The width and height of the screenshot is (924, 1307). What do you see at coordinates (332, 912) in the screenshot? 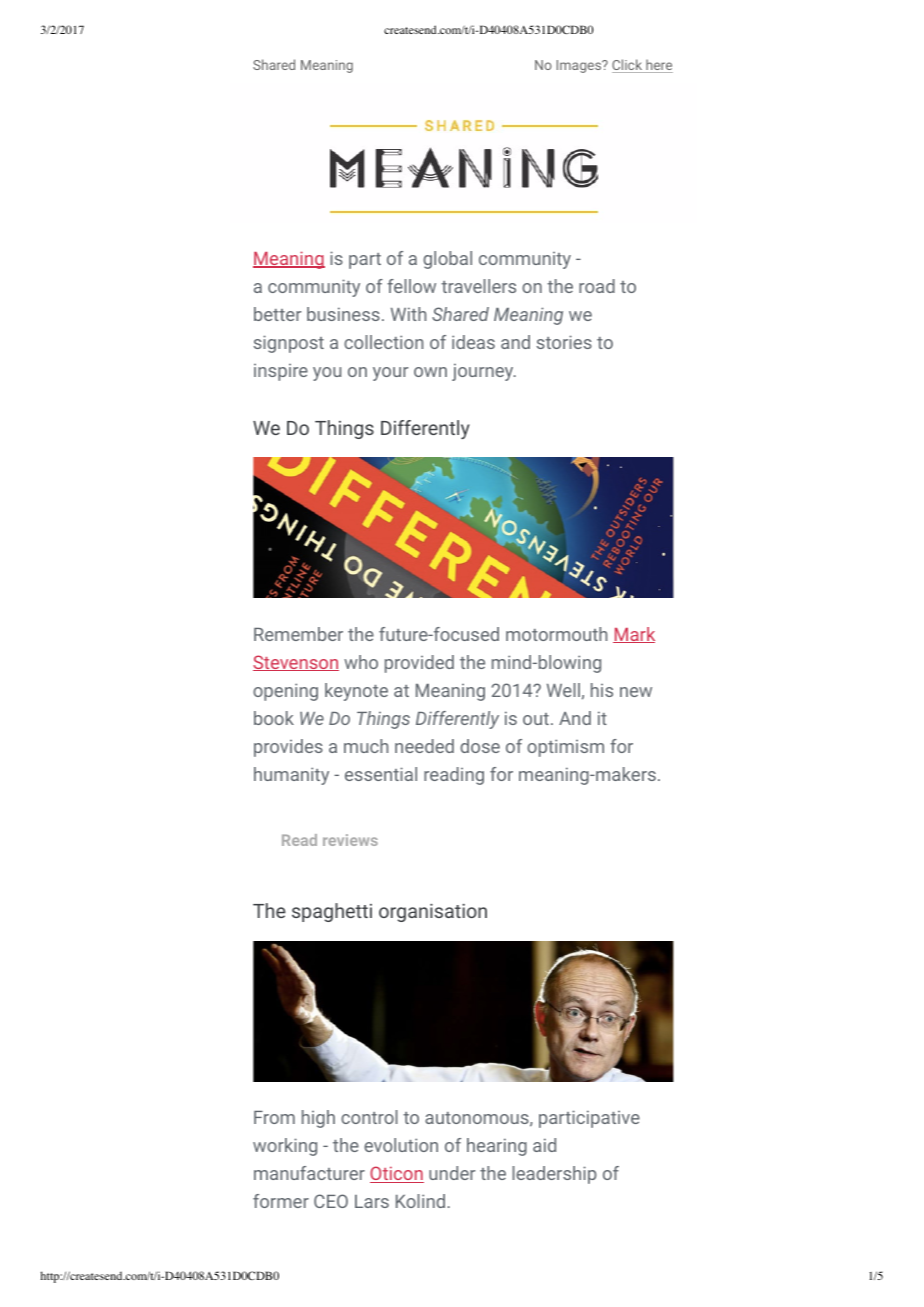
I see `spaghetti` at bounding box center [332, 912].
